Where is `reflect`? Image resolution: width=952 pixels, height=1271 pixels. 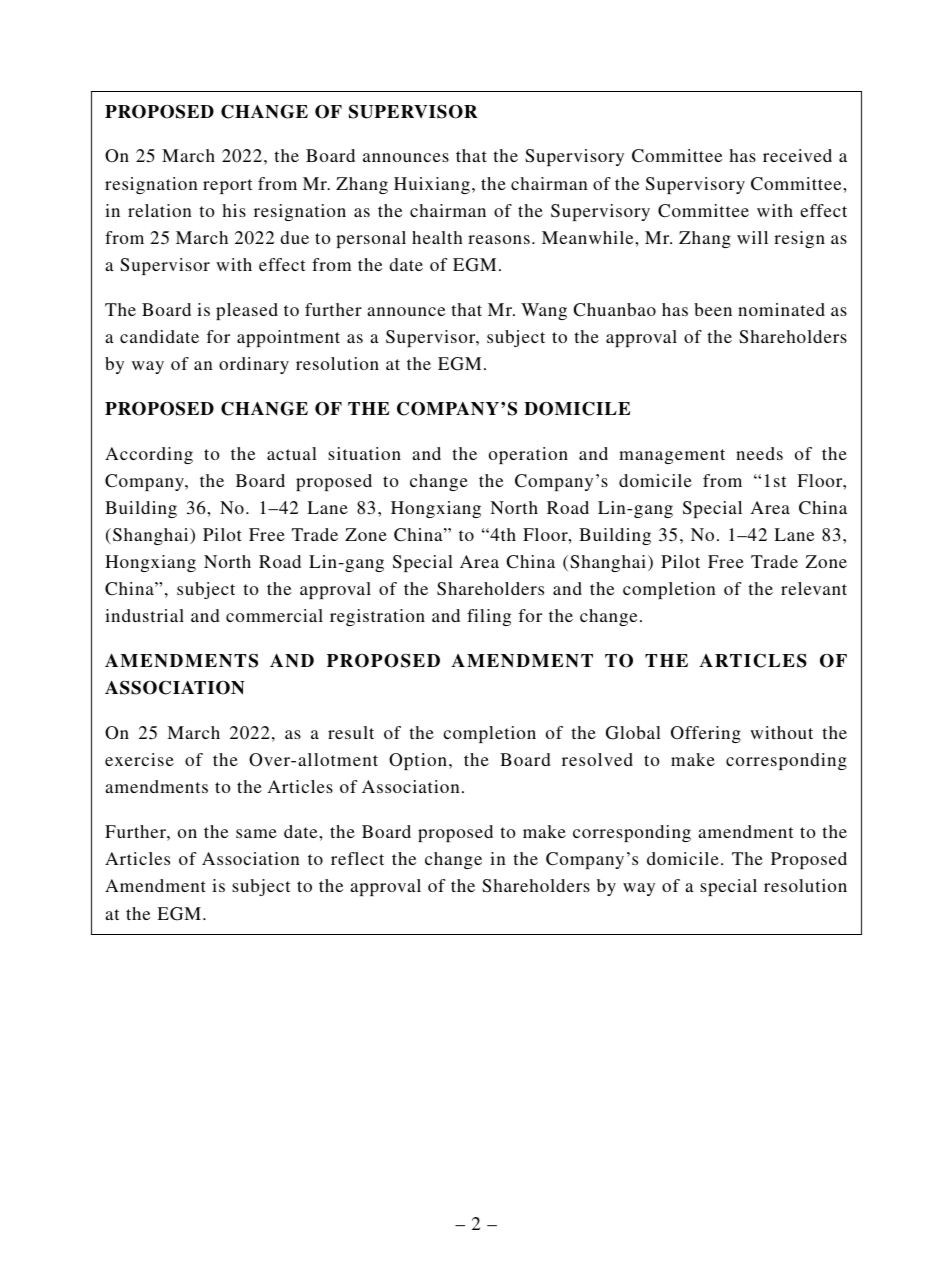 reflect is located at coordinates (357, 858).
